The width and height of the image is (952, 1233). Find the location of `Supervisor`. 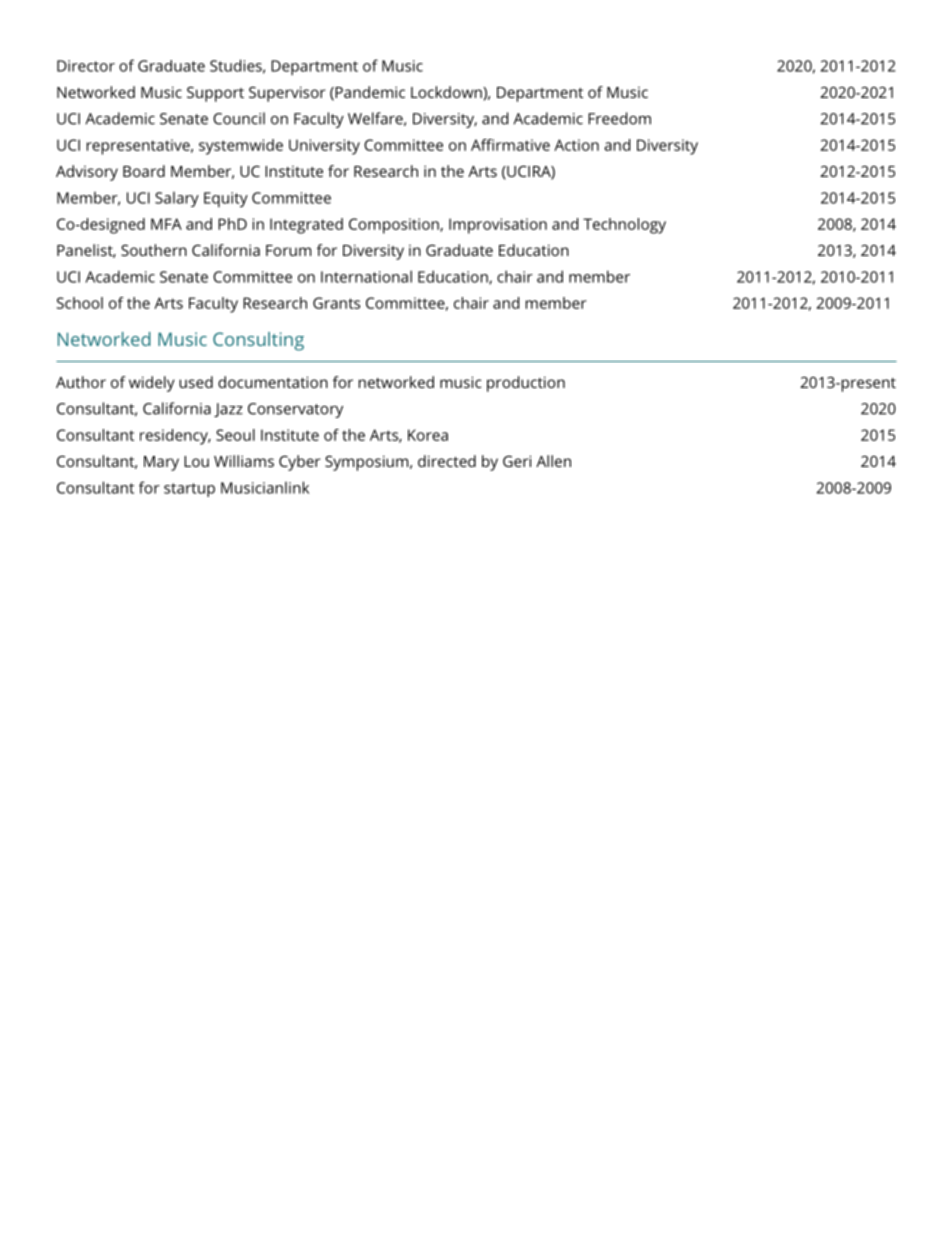

Supervisor is located at coordinates (287, 94).
